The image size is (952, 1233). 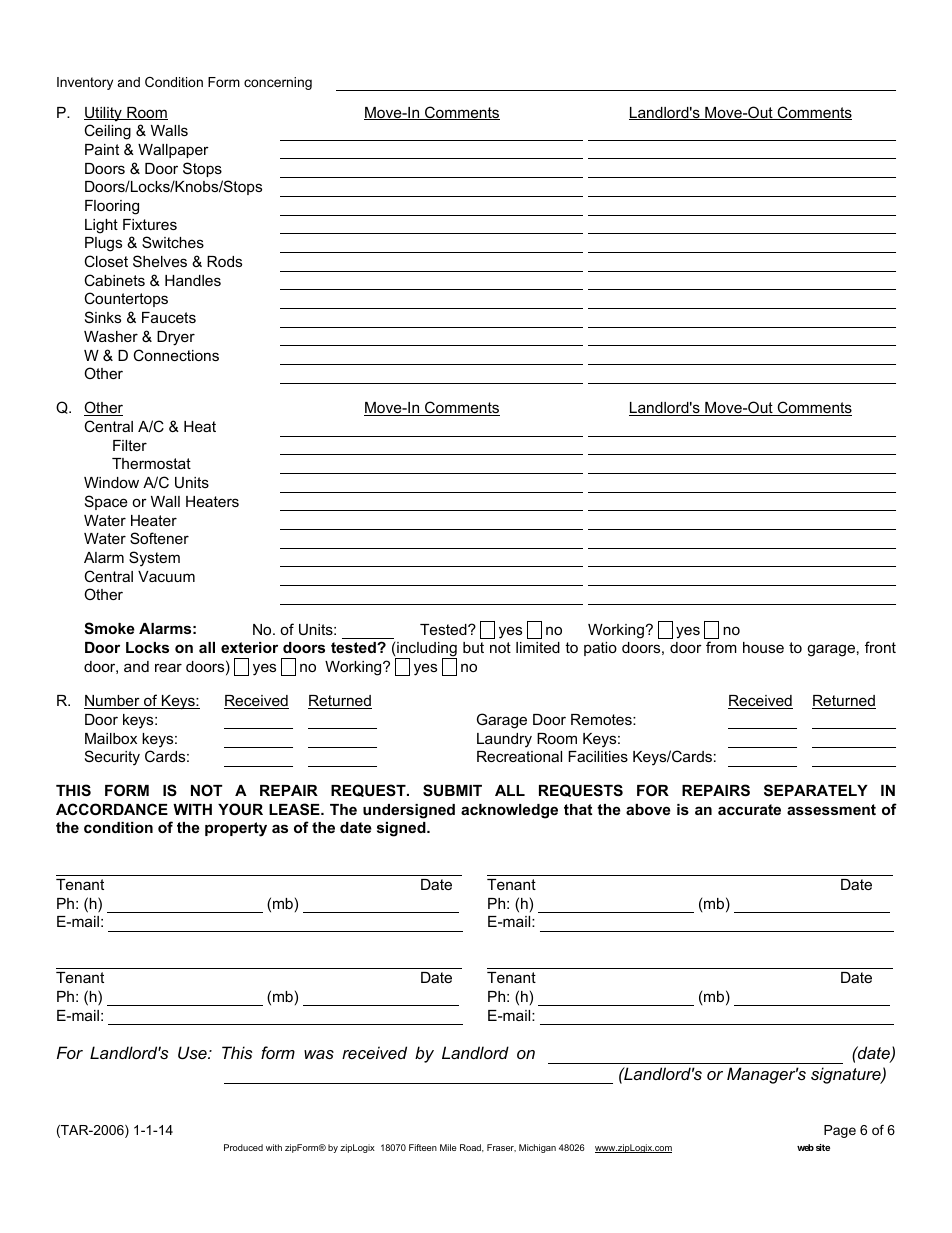 I want to click on but, so click(x=473, y=647).
